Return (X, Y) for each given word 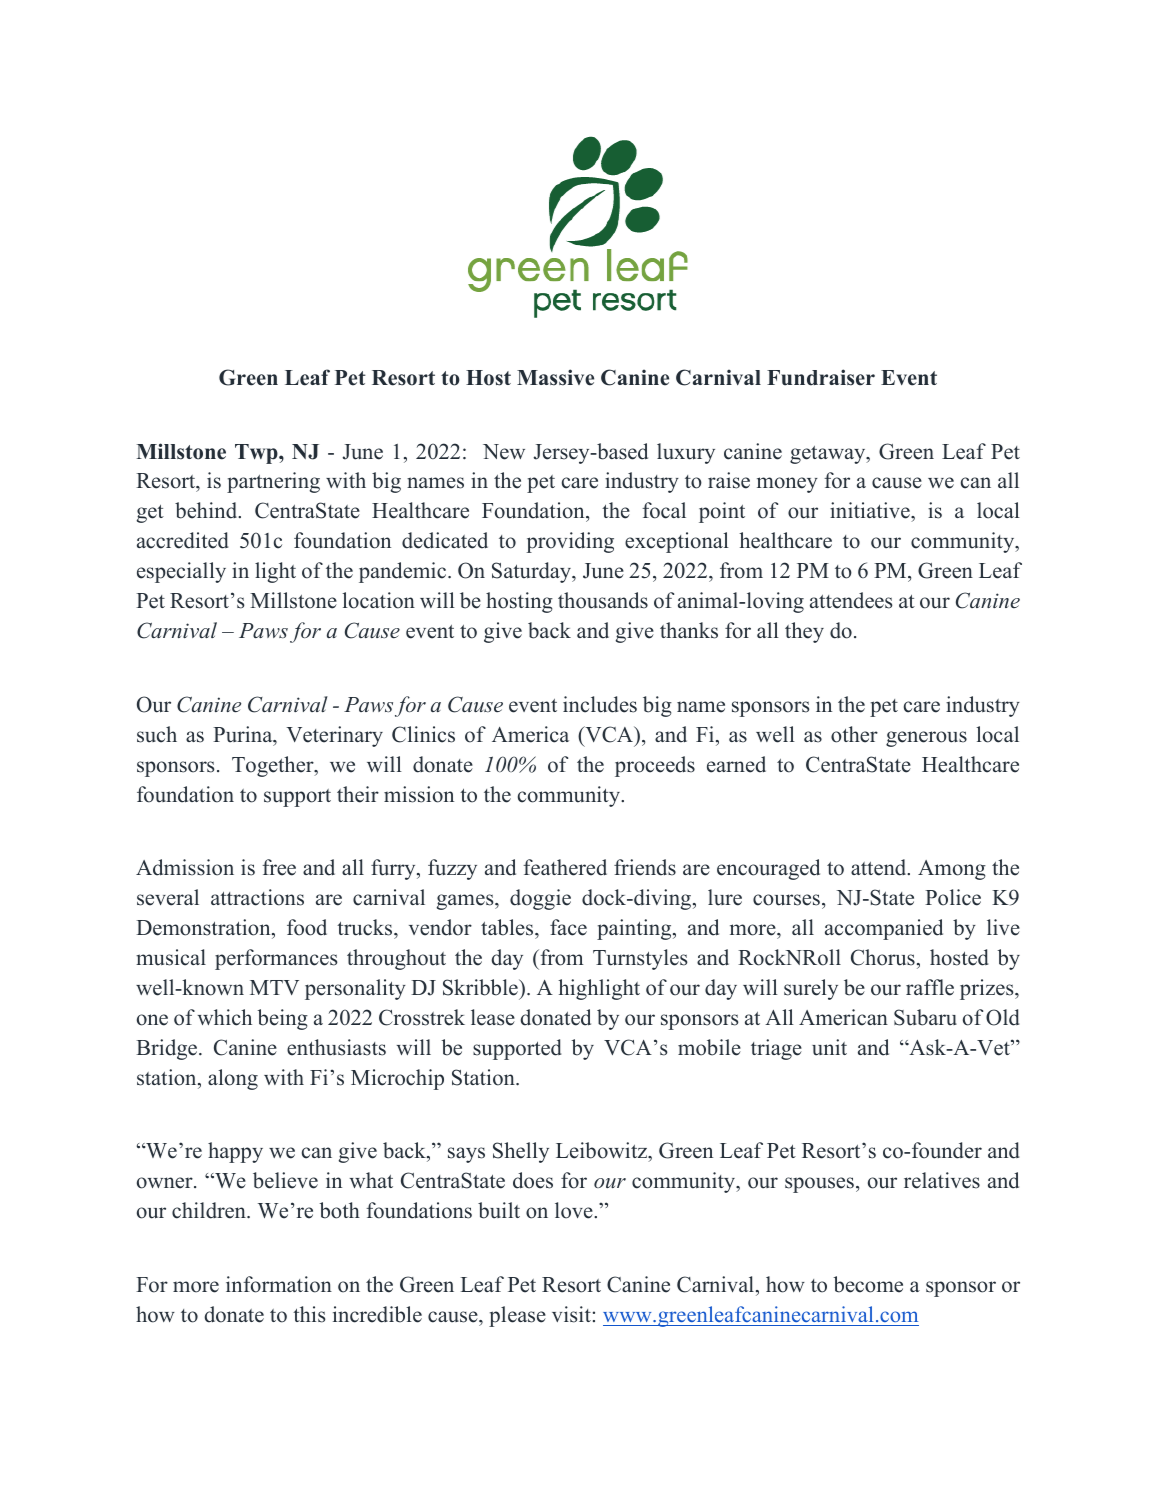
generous (926, 739)
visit (571, 1314)
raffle (930, 987)
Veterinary (334, 736)
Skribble (481, 987)
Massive (555, 377)
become (868, 1284)
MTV (274, 987)
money (787, 485)
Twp (257, 454)
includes (600, 704)
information (279, 1284)
